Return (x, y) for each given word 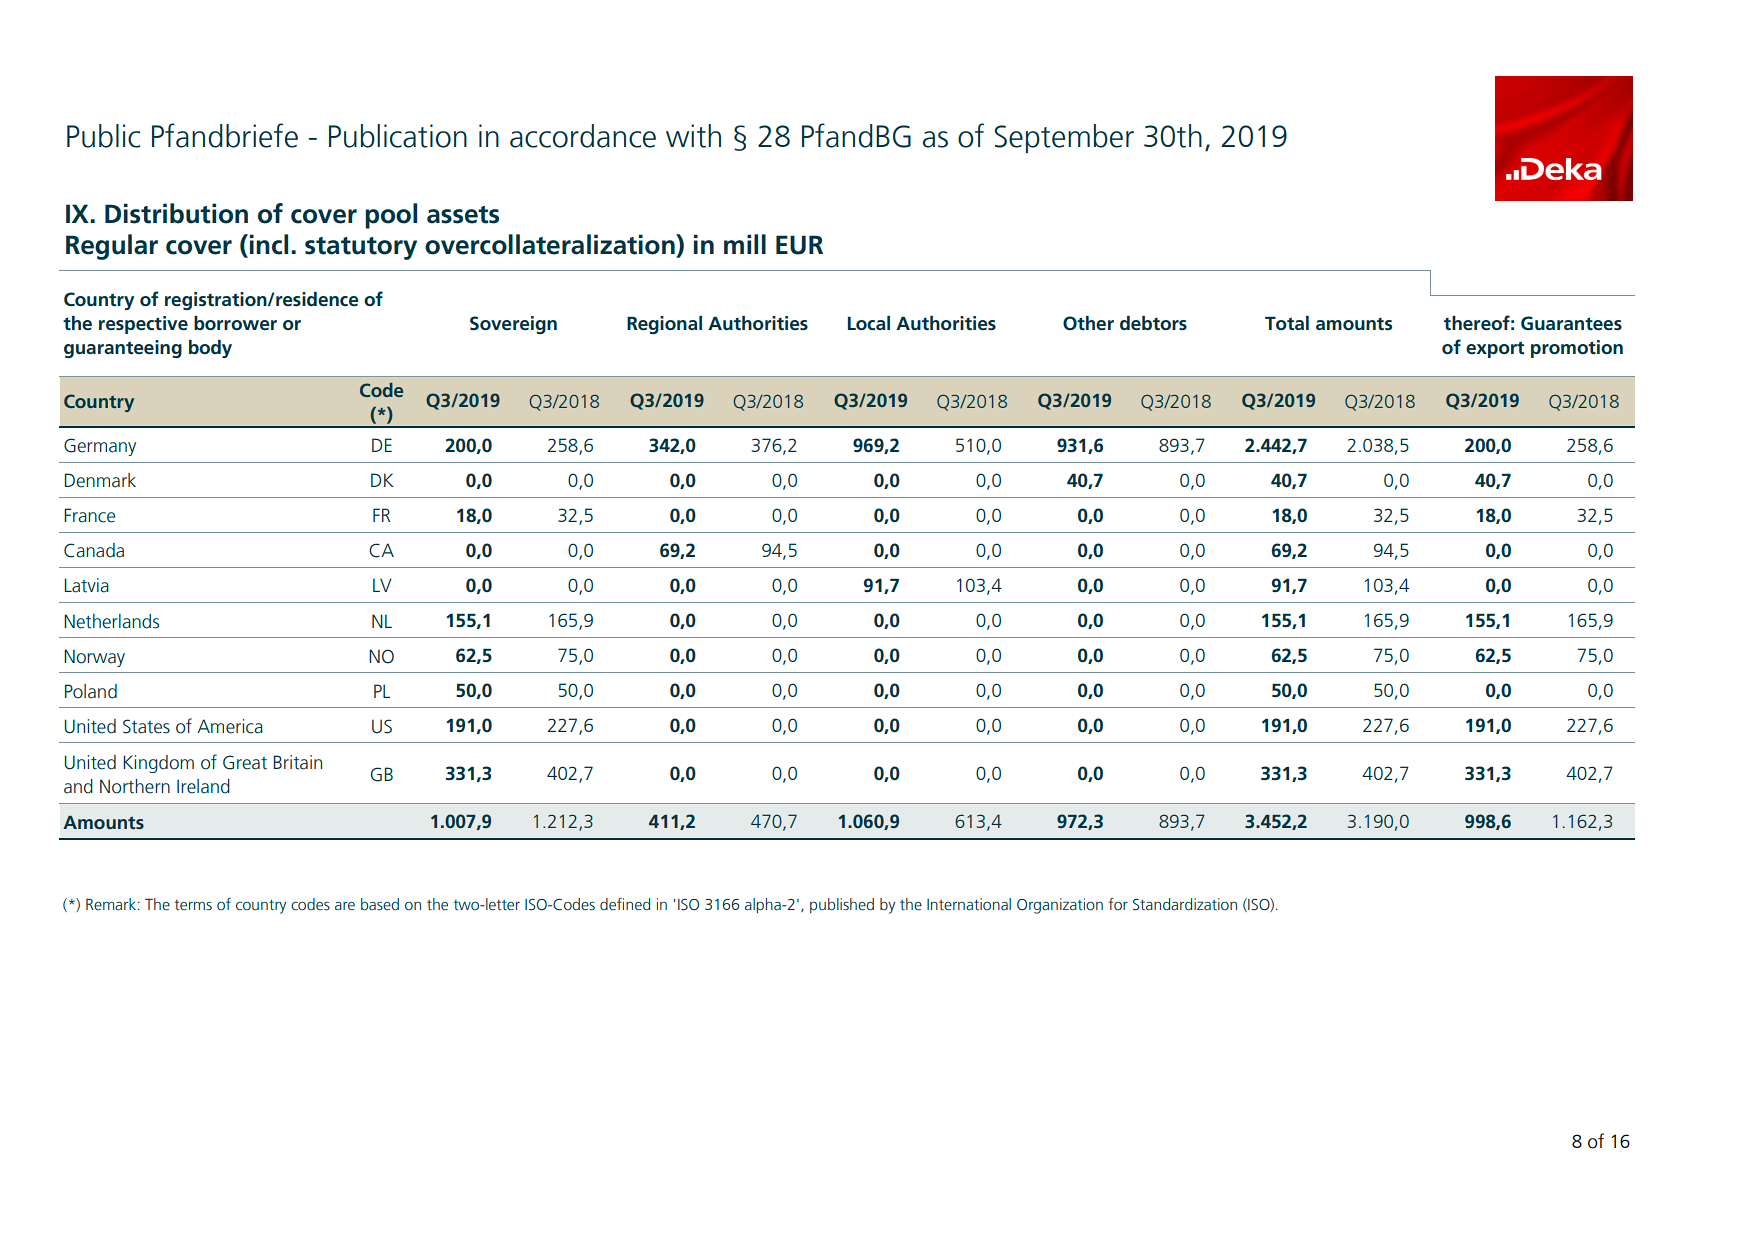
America (230, 726)
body (210, 349)
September (1064, 138)
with (693, 136)
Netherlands (111, 621)
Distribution (176, 213)
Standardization (1185, 904)
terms (193, 905)
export (1495, 349)
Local (869, 323)
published (842, 905)
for (1118, 904)
